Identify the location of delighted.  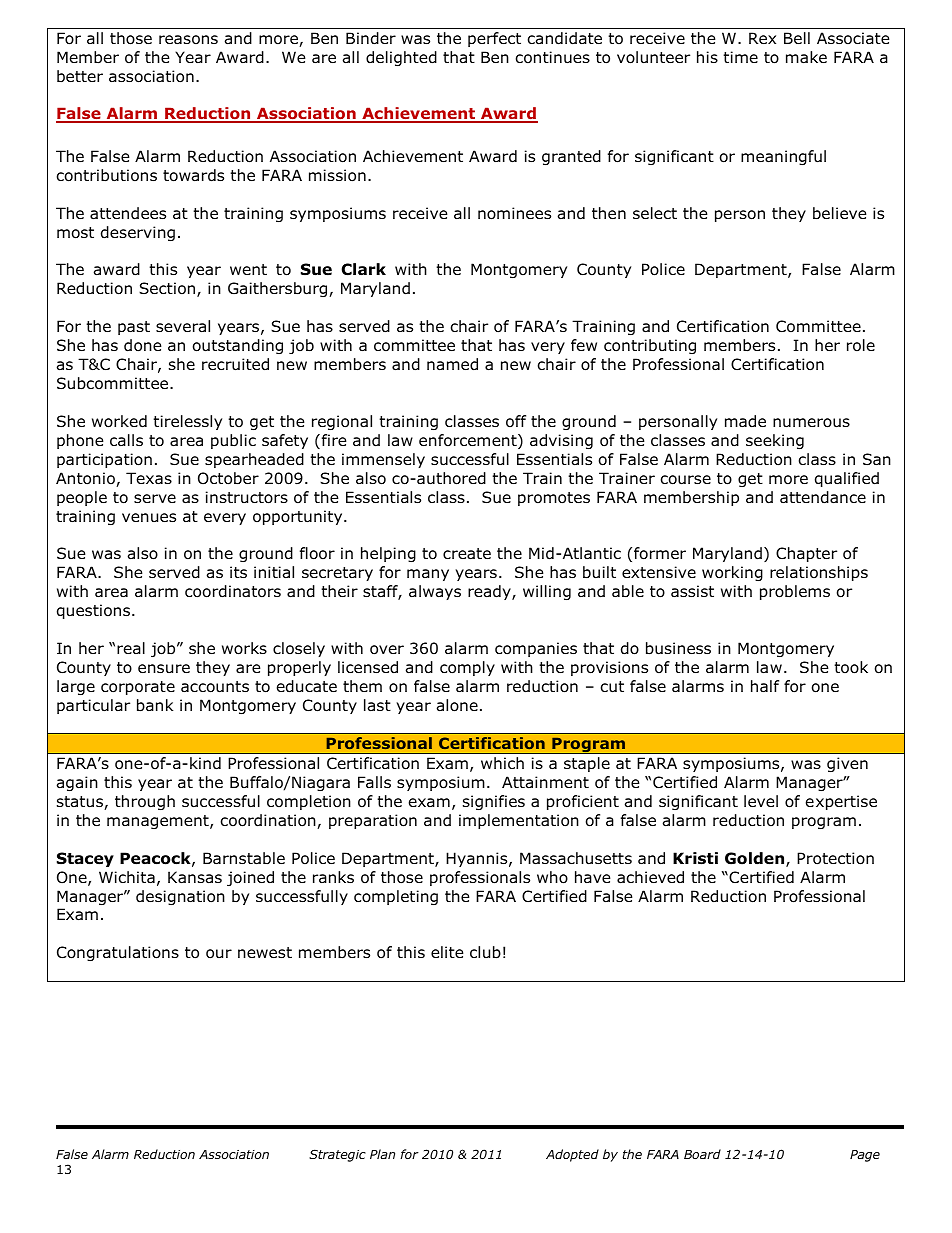
(401, 58).
